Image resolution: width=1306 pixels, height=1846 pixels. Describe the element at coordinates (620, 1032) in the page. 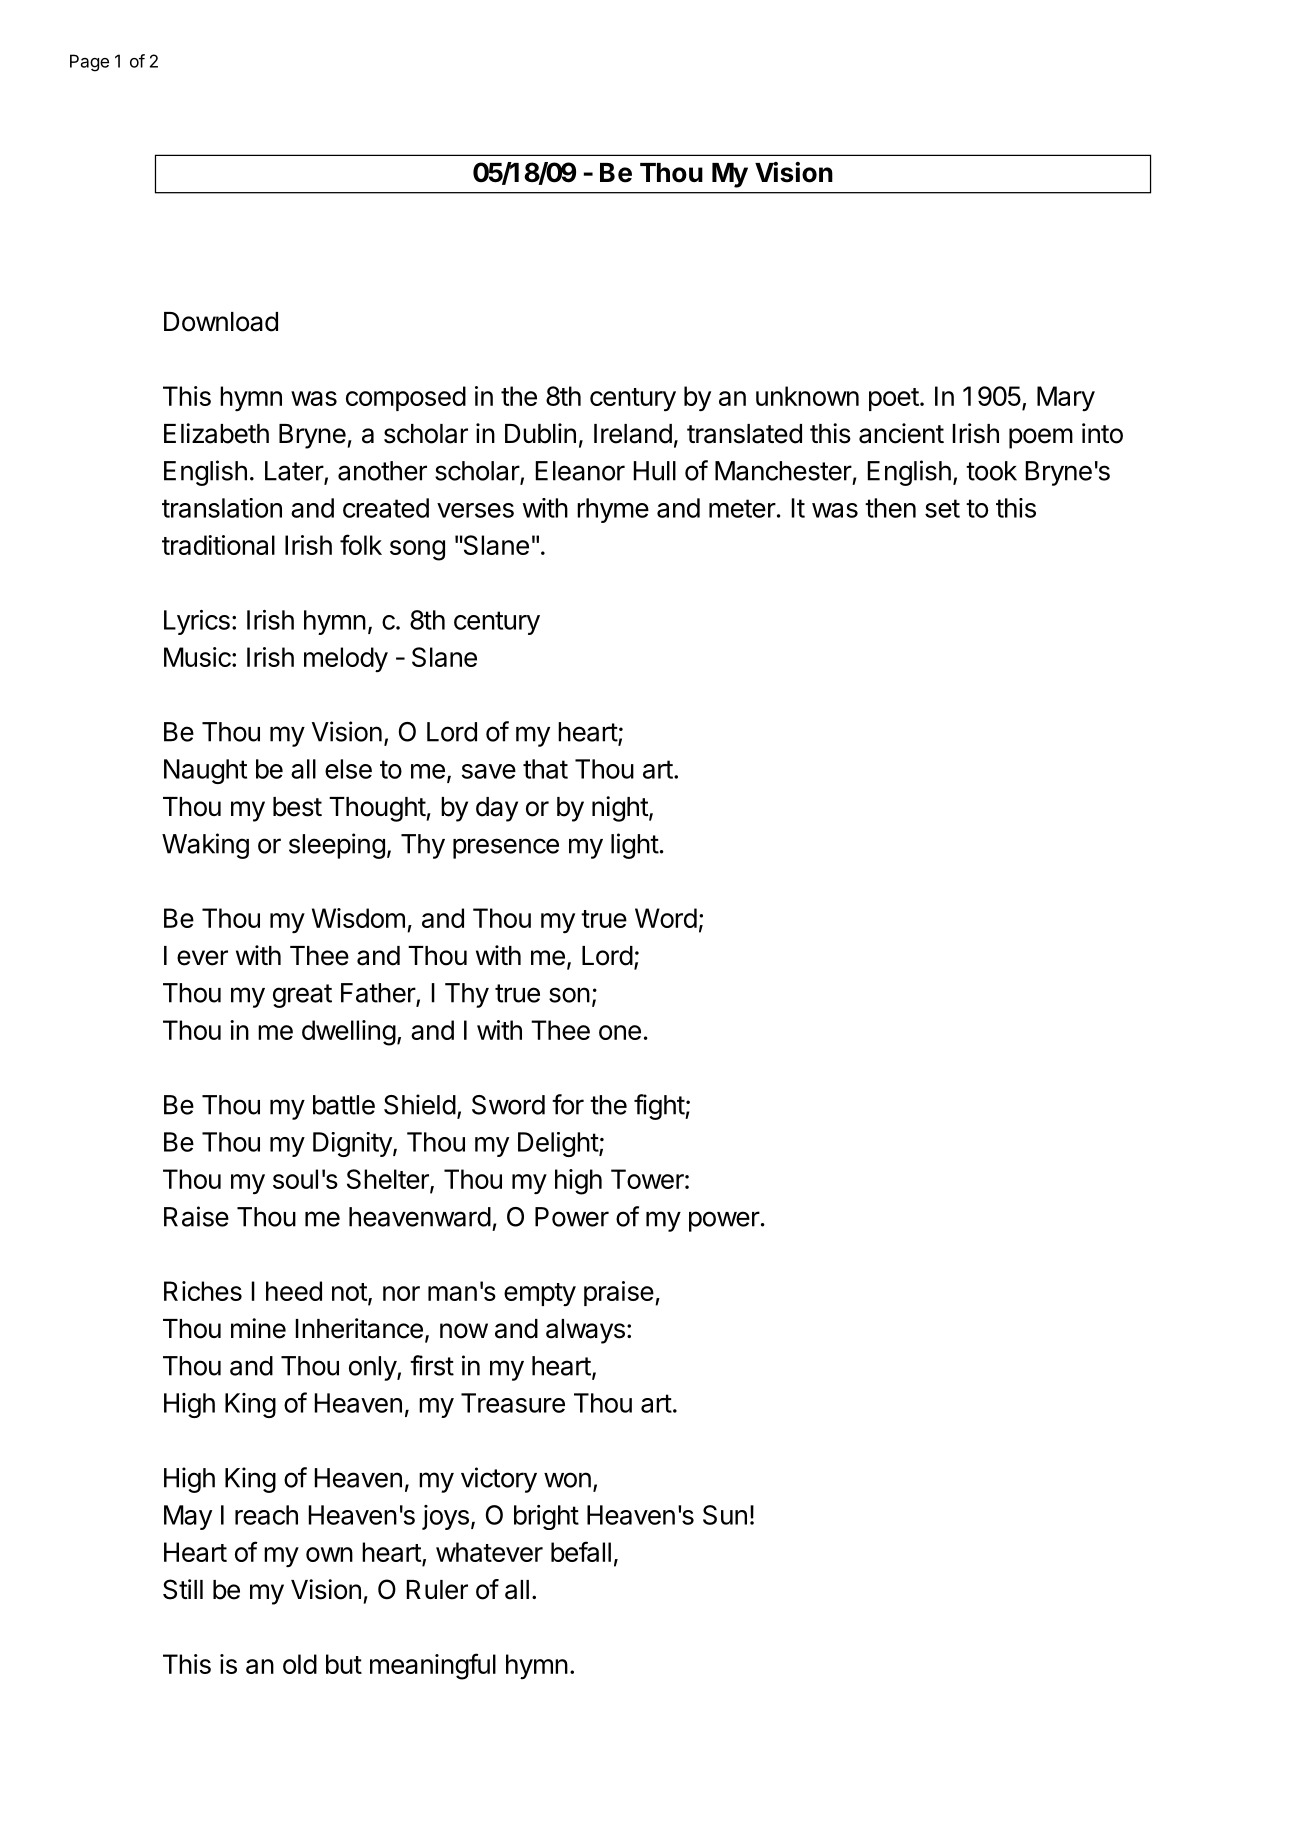

I see `one` at that location.
